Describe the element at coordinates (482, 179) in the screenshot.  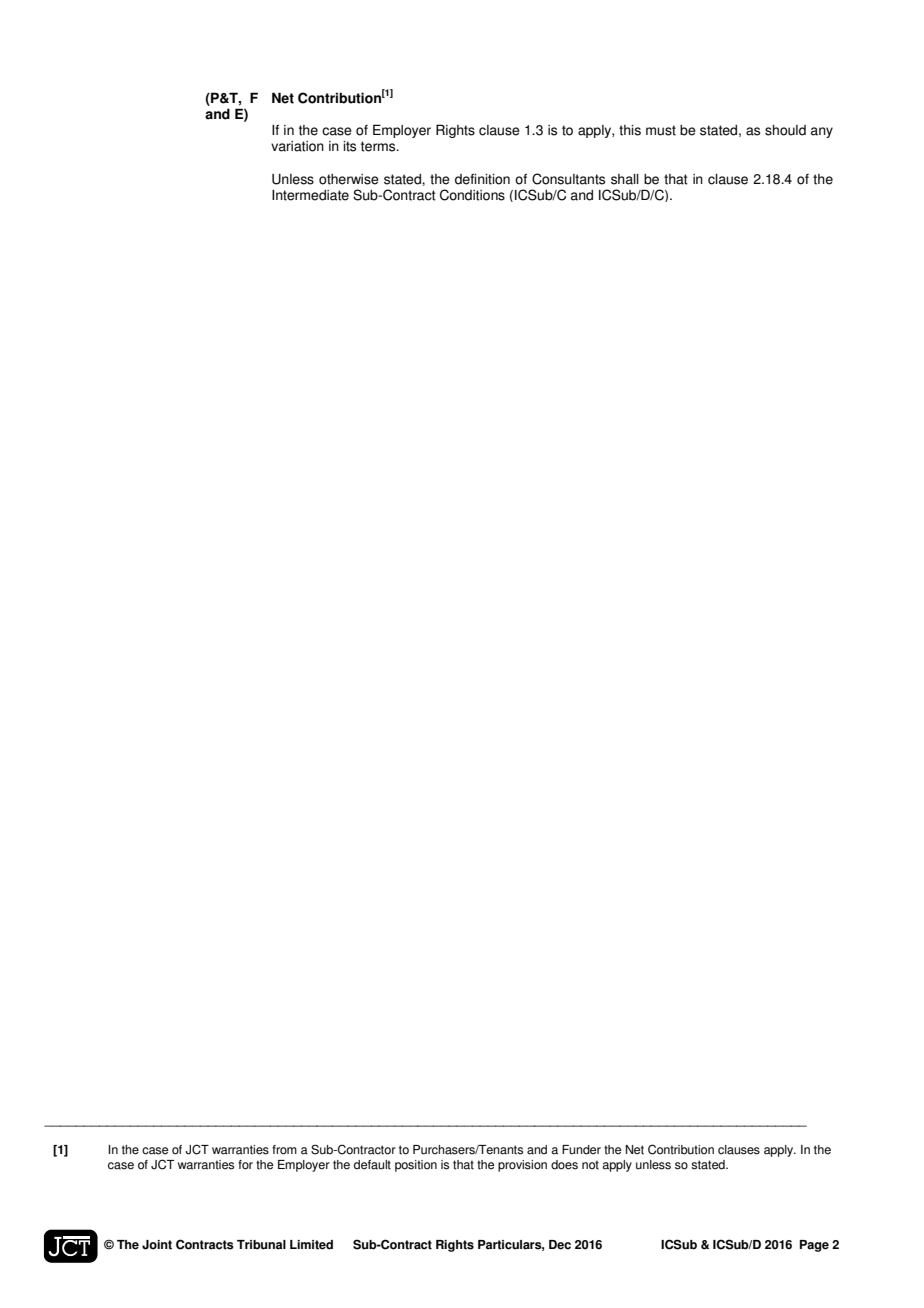
I see `definition` at that location.
